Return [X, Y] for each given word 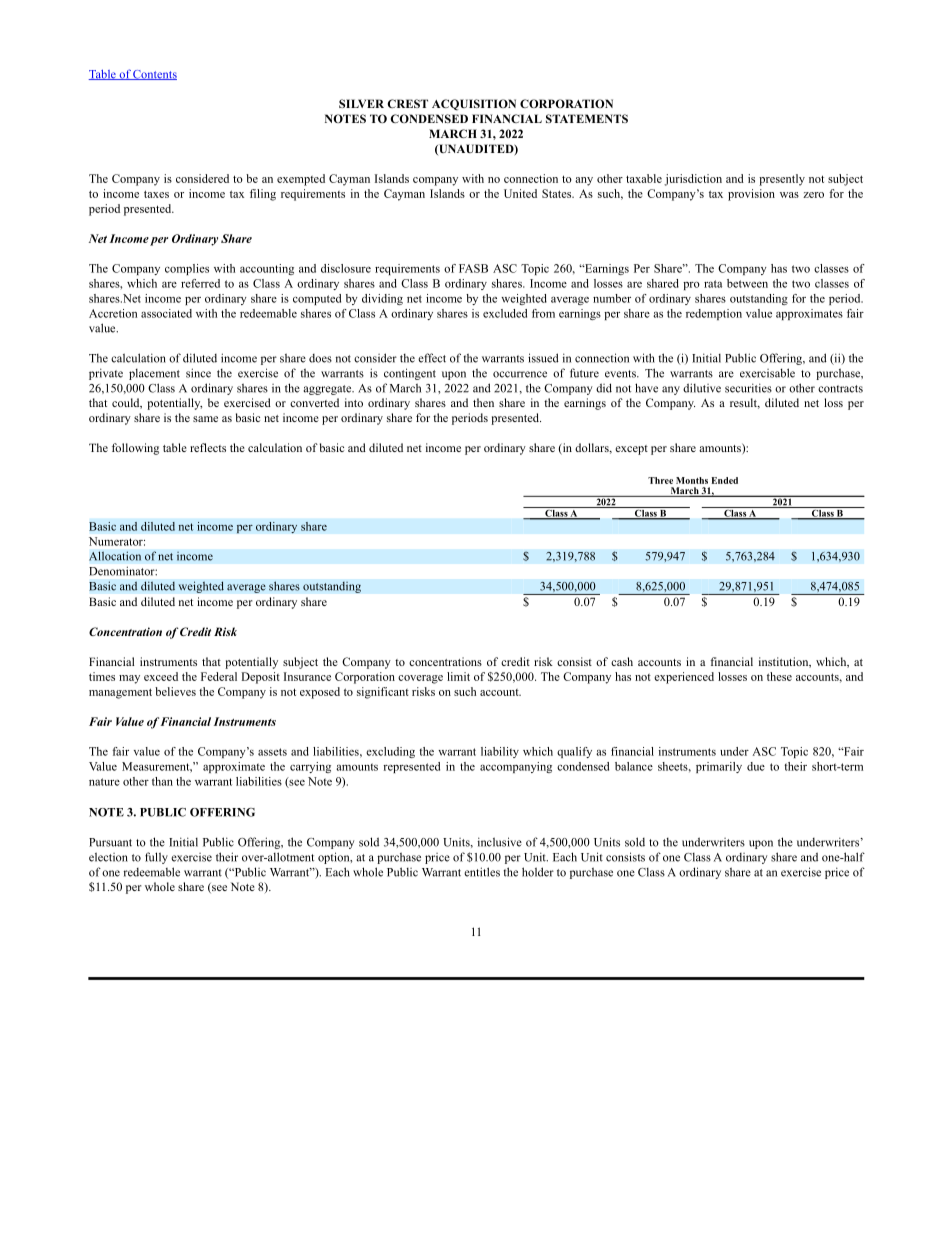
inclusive [500, 842]
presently [782, 180]
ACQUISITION [474, 105]
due [756, 766]
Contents [154, 75]
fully [156, 858]
